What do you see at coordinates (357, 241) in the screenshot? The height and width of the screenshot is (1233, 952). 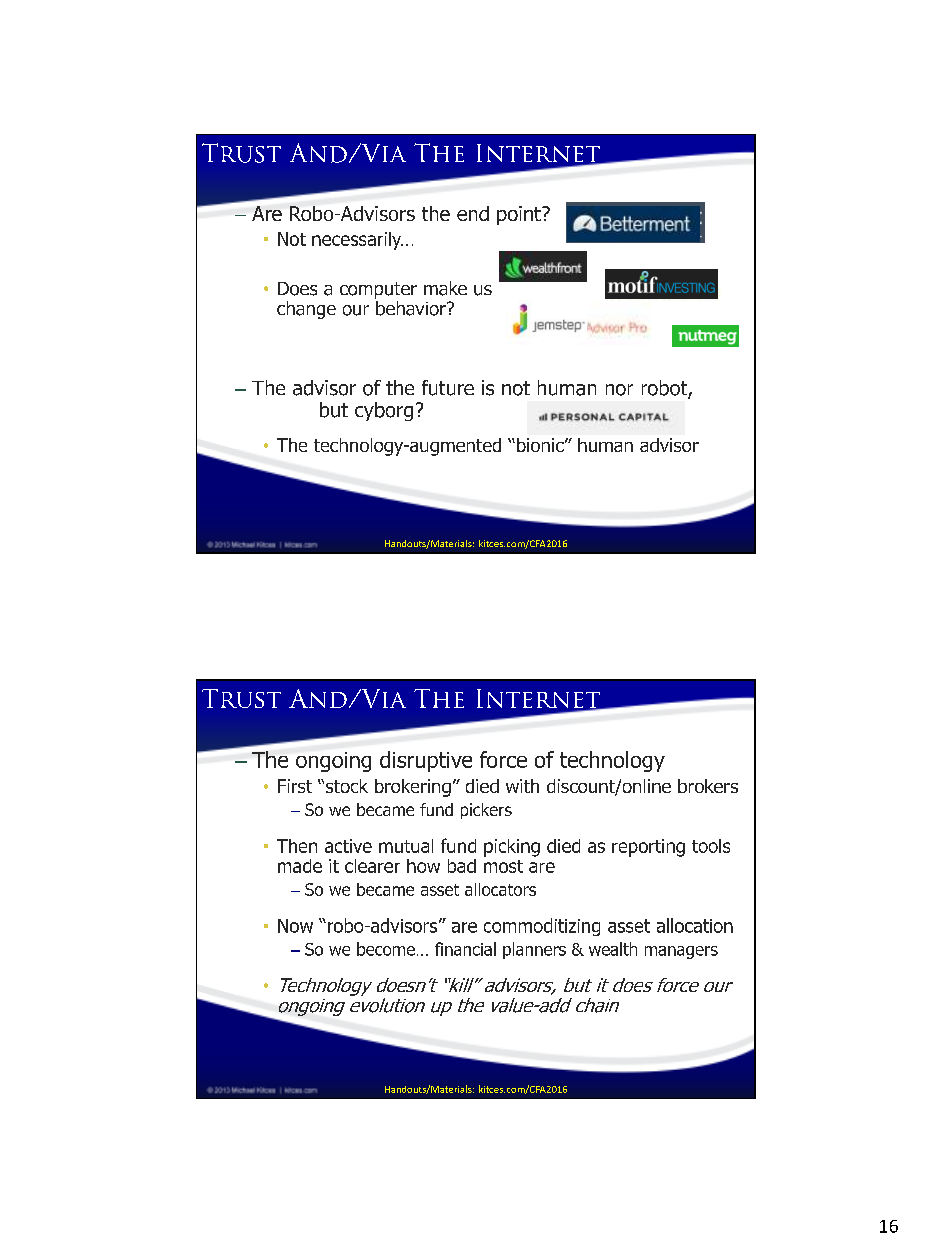 I see `necessarily` at bounding box center [357, 241].
